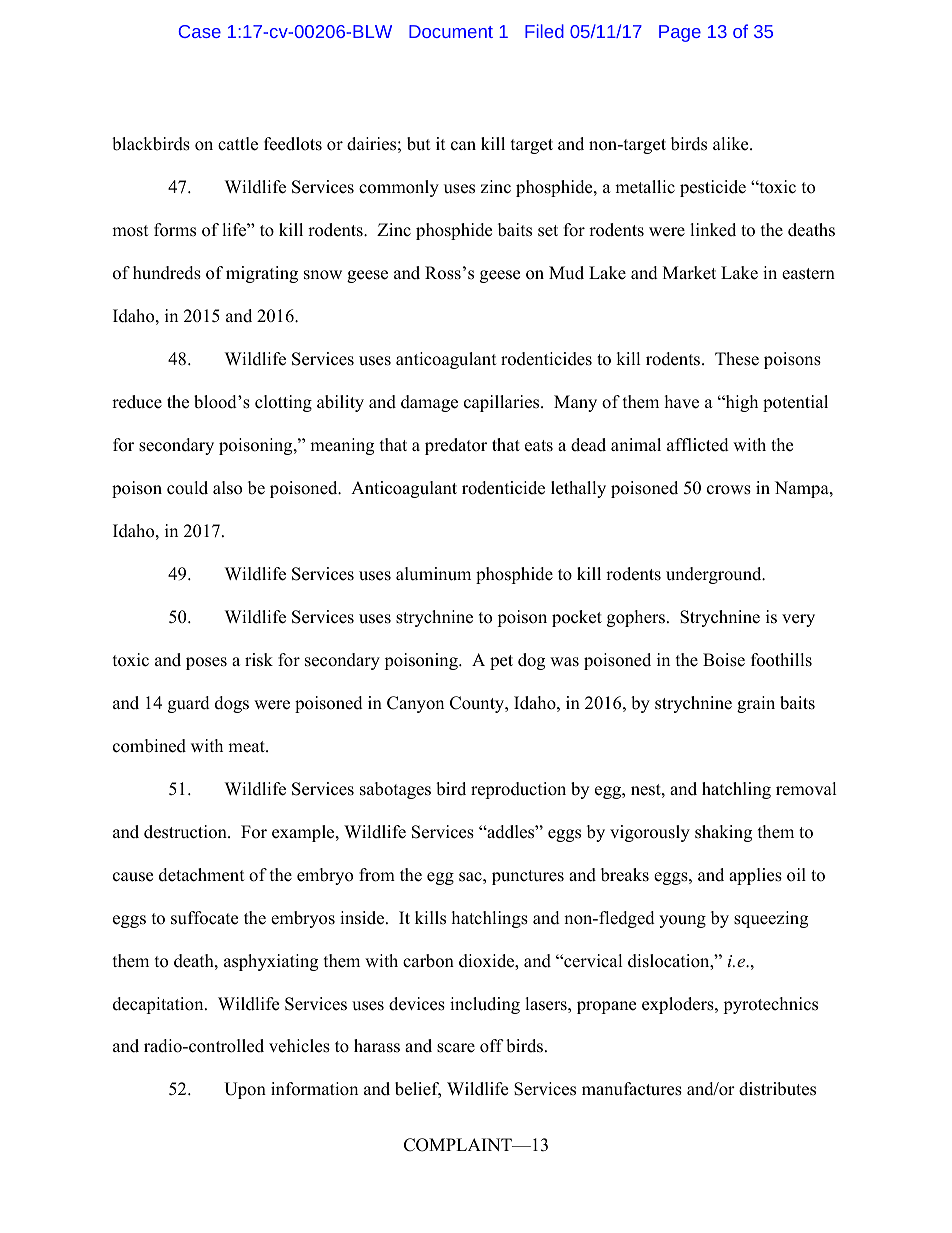 The image size is (952, 1233). Describe the element at coordinates (566, 273) in the screenshot. I see `Mud` at that location.
